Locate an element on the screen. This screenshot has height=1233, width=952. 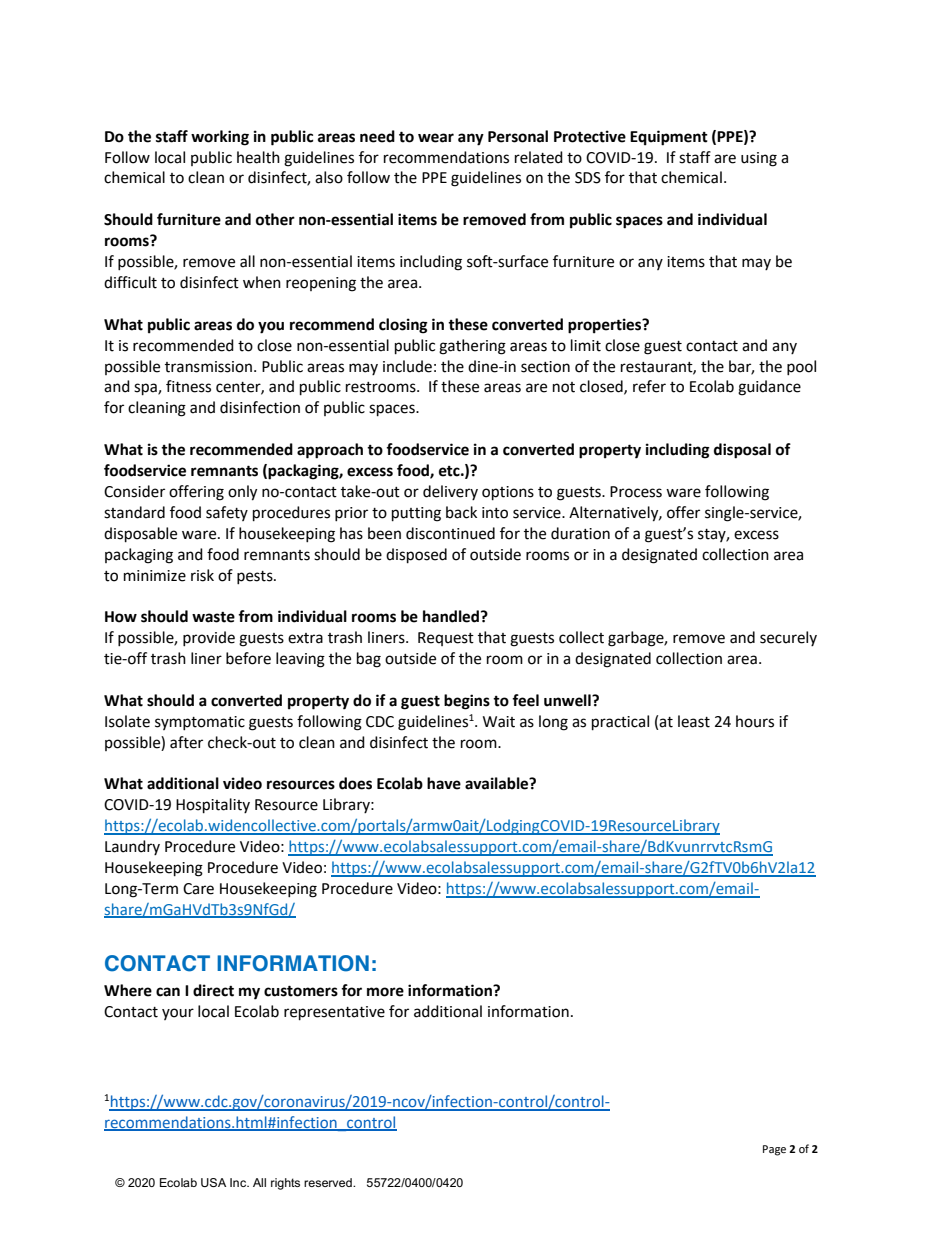
working is located at coordinates (220, 138).
